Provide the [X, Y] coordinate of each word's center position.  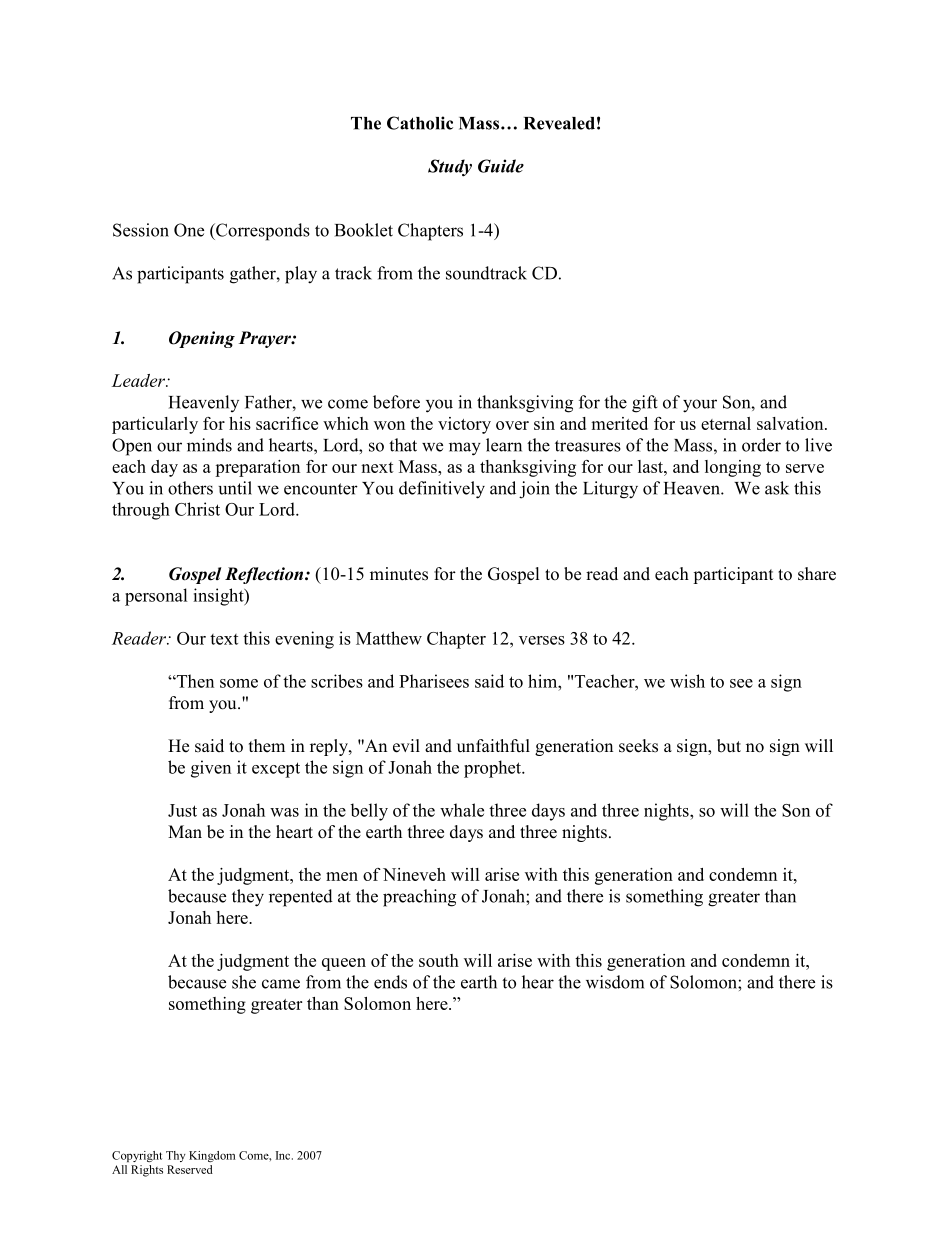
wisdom [615, 982]
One [189, 230]
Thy [175, 1156]
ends [390, 982]
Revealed [559, 123]
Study [450, 168]
